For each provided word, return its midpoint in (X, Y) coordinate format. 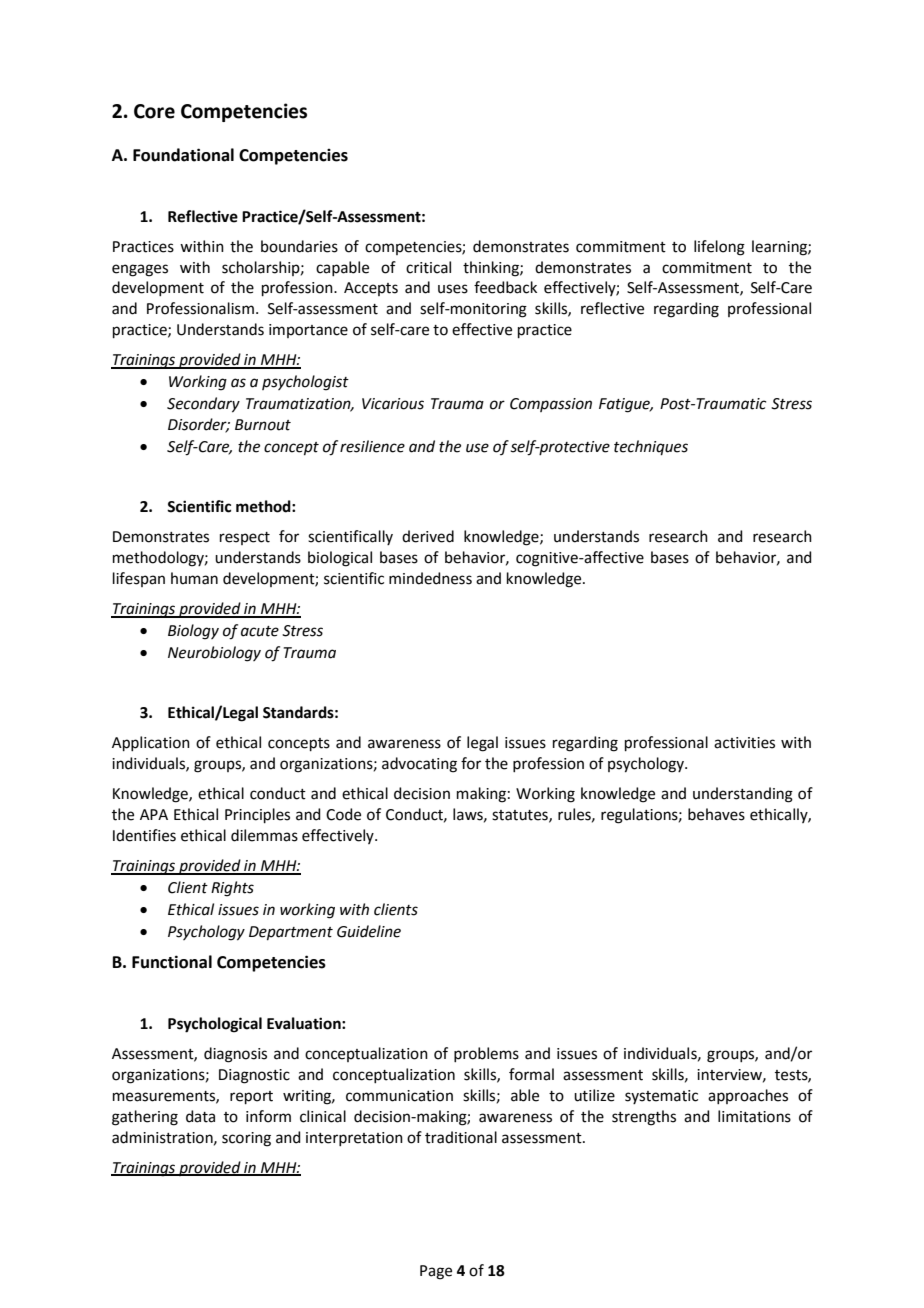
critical (428, 267)
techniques (651, 448)
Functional (172, 962)
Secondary (203, 405)
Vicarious (393, 404)
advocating (419, 765)
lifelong (719, 248)
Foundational (183, 155)
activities (744, 743)
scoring (246, 1139)
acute (260, 631)
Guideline (369, 931)
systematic (661, 1097)
